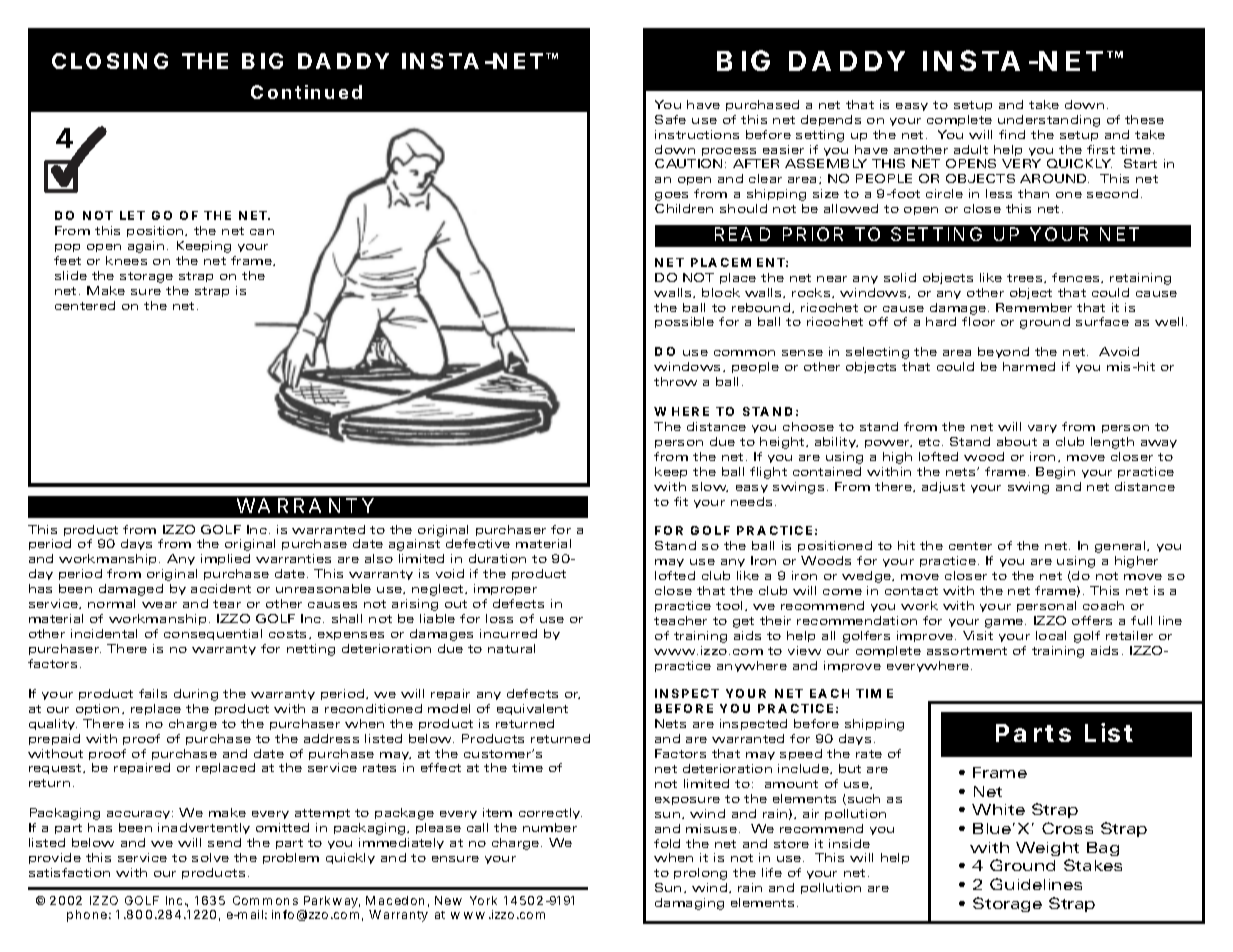 Image resolution: width=1233 pixels, height=952 pixels. What do you see at coordinates (1047, 849) in the document?
I see `Weight` at bounding box center [1047, 849].
